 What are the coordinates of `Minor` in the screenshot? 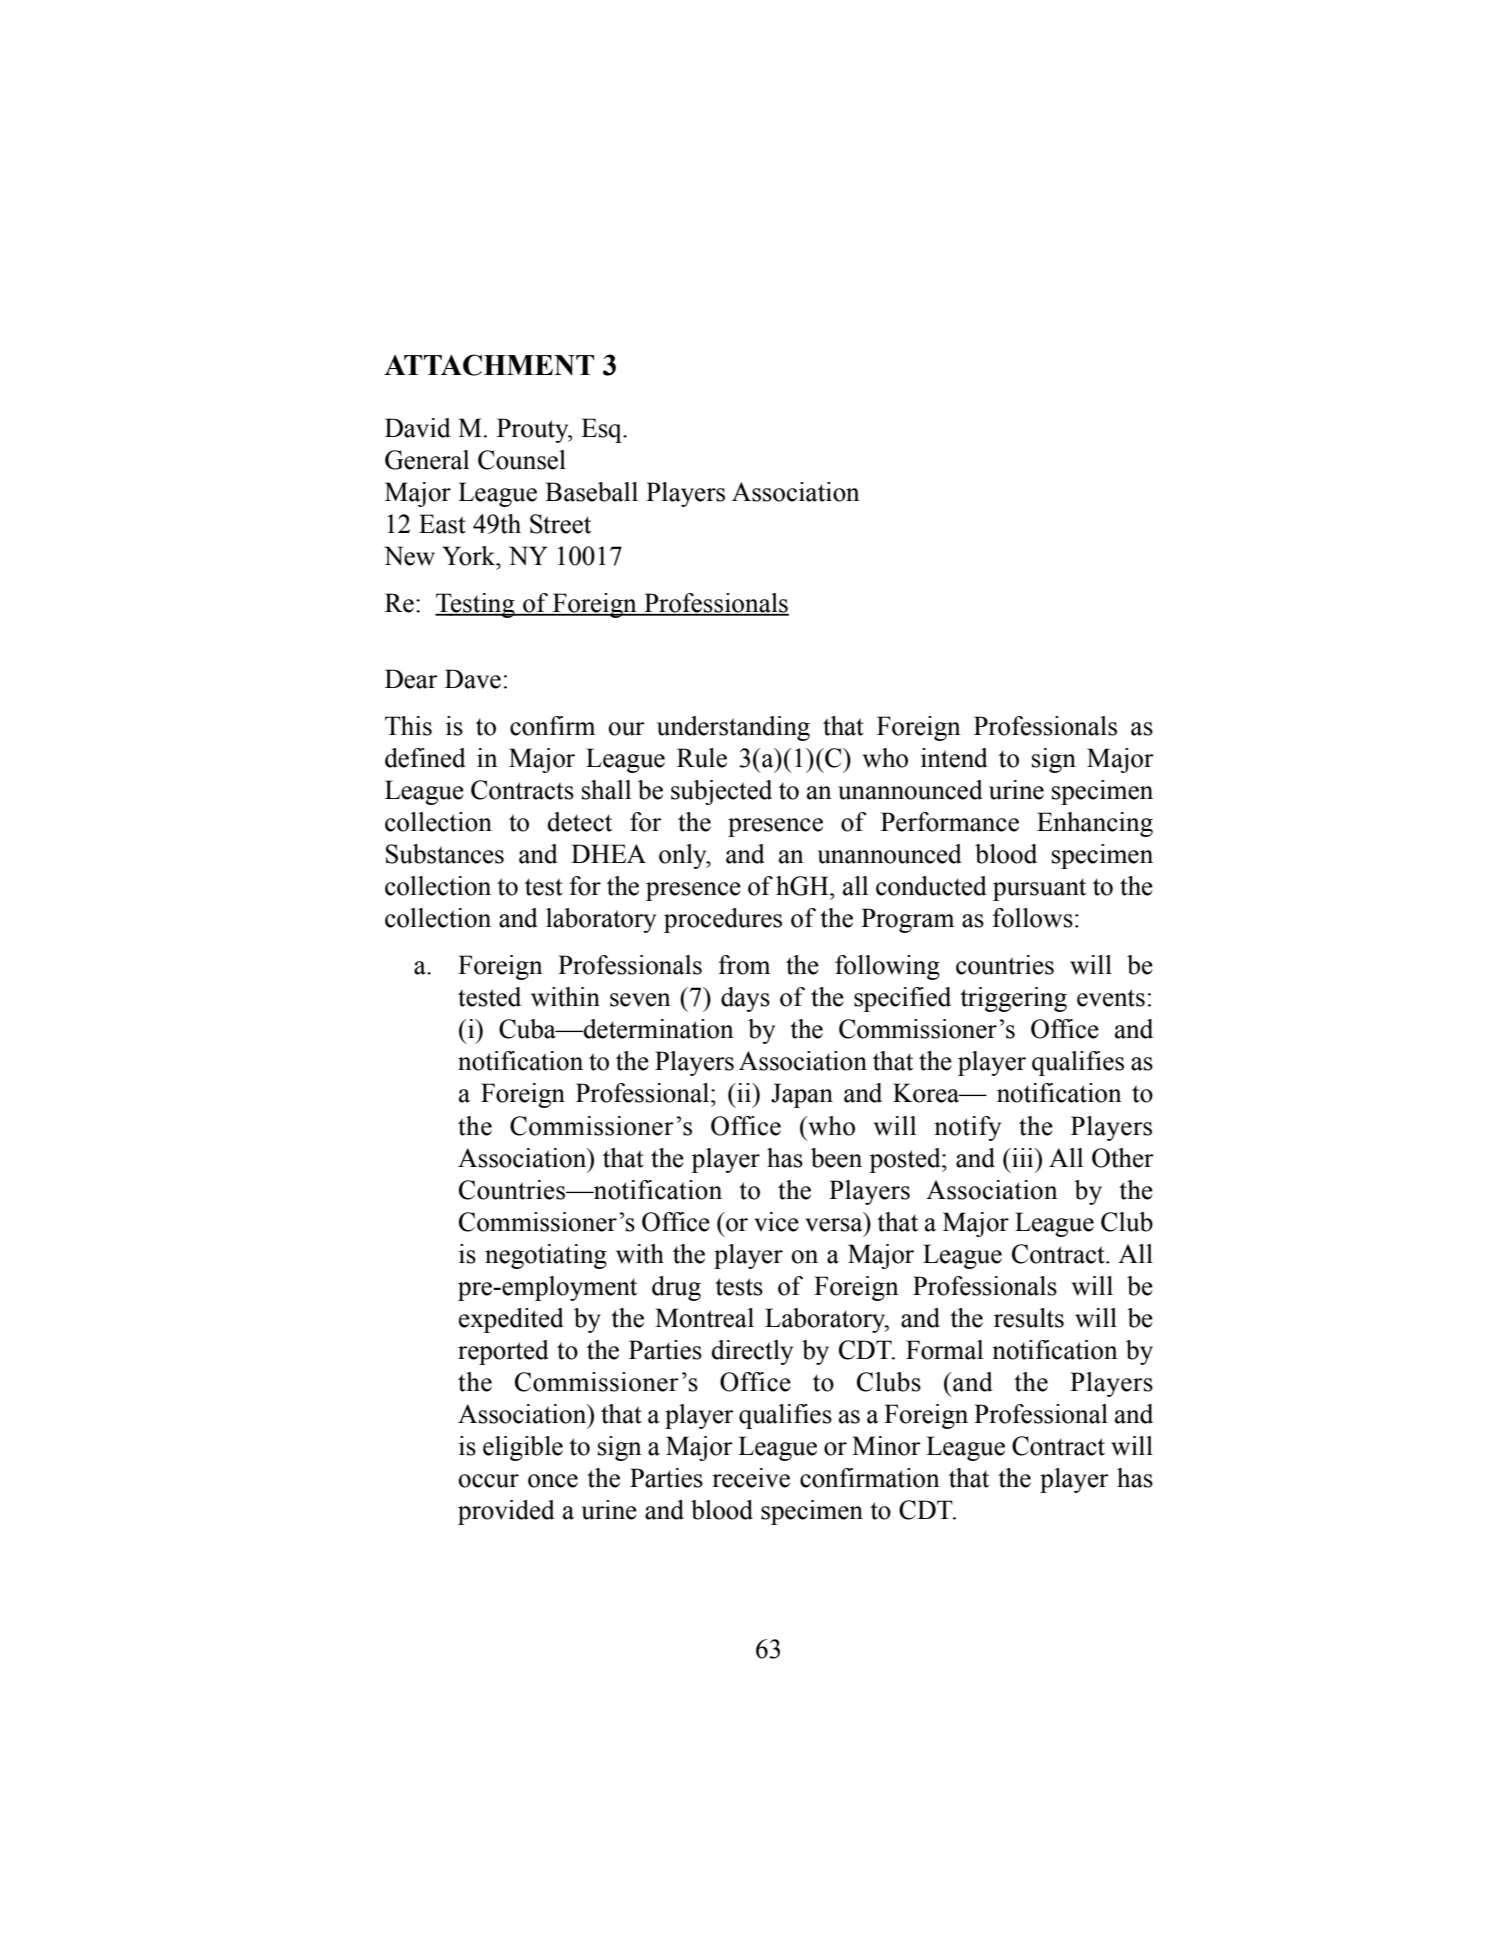 It's located at (886, 1446).
